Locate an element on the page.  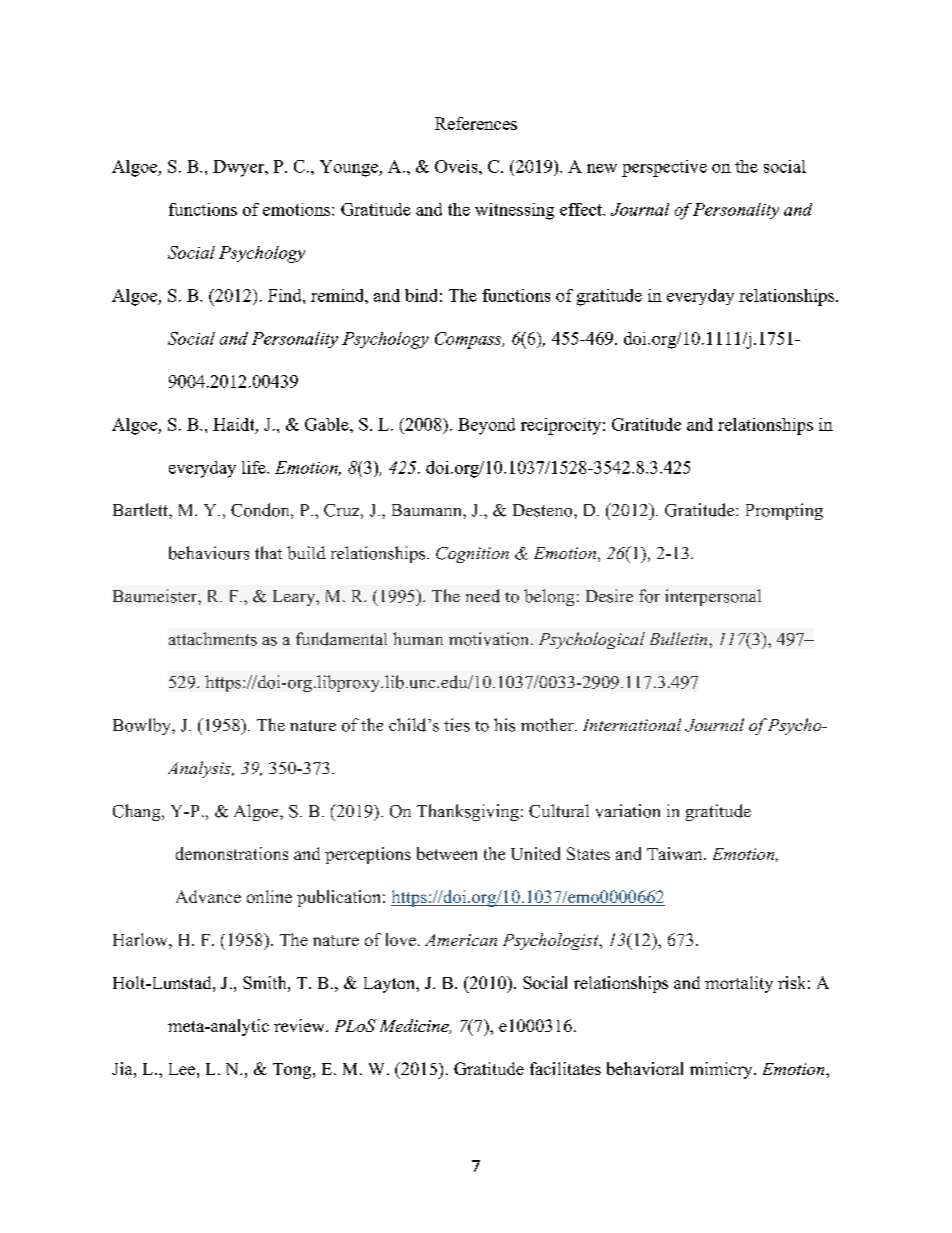
ties is located at coordinates (457, 725).
